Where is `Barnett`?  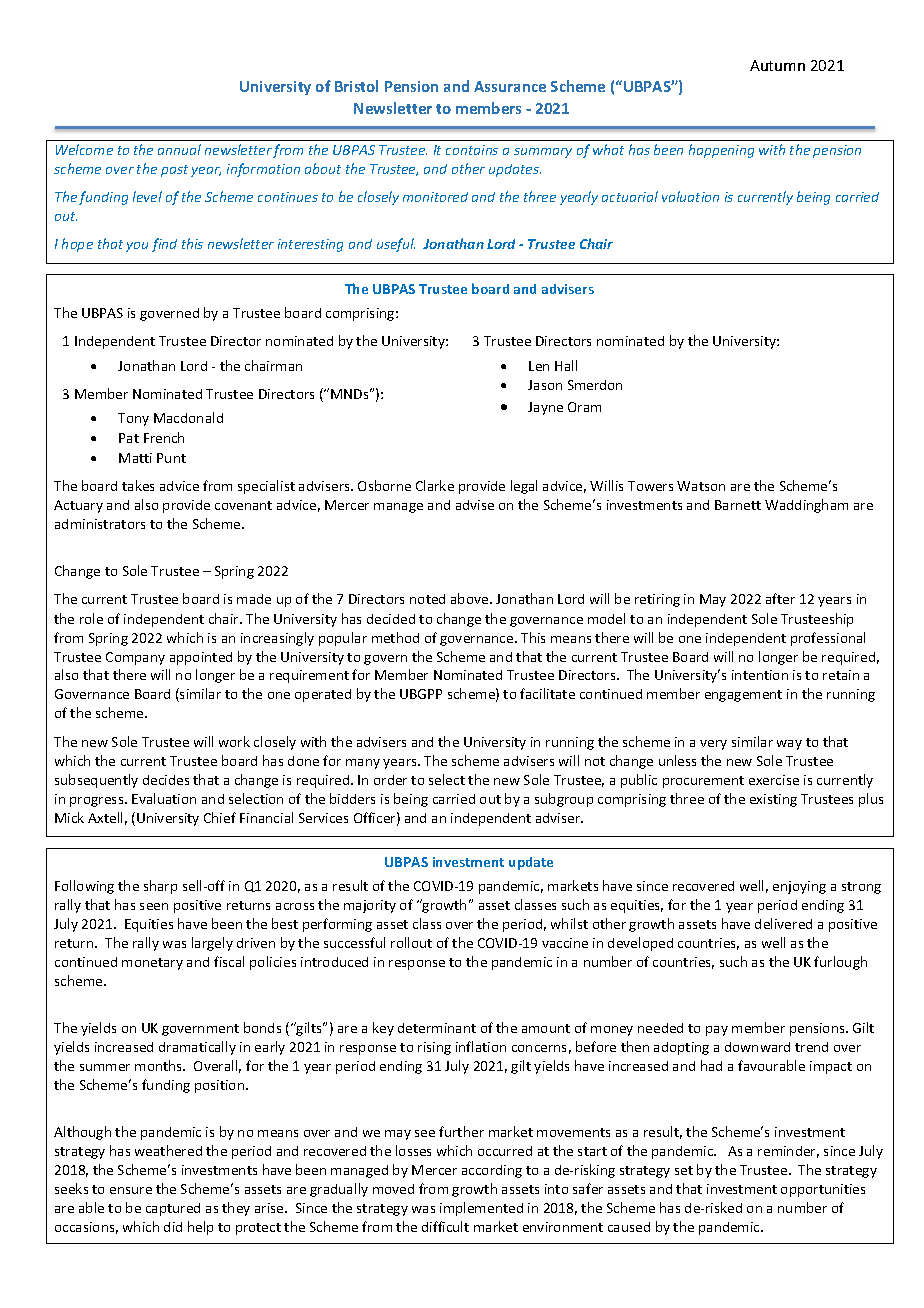
Barnett is located at coordinates (738, 505).
